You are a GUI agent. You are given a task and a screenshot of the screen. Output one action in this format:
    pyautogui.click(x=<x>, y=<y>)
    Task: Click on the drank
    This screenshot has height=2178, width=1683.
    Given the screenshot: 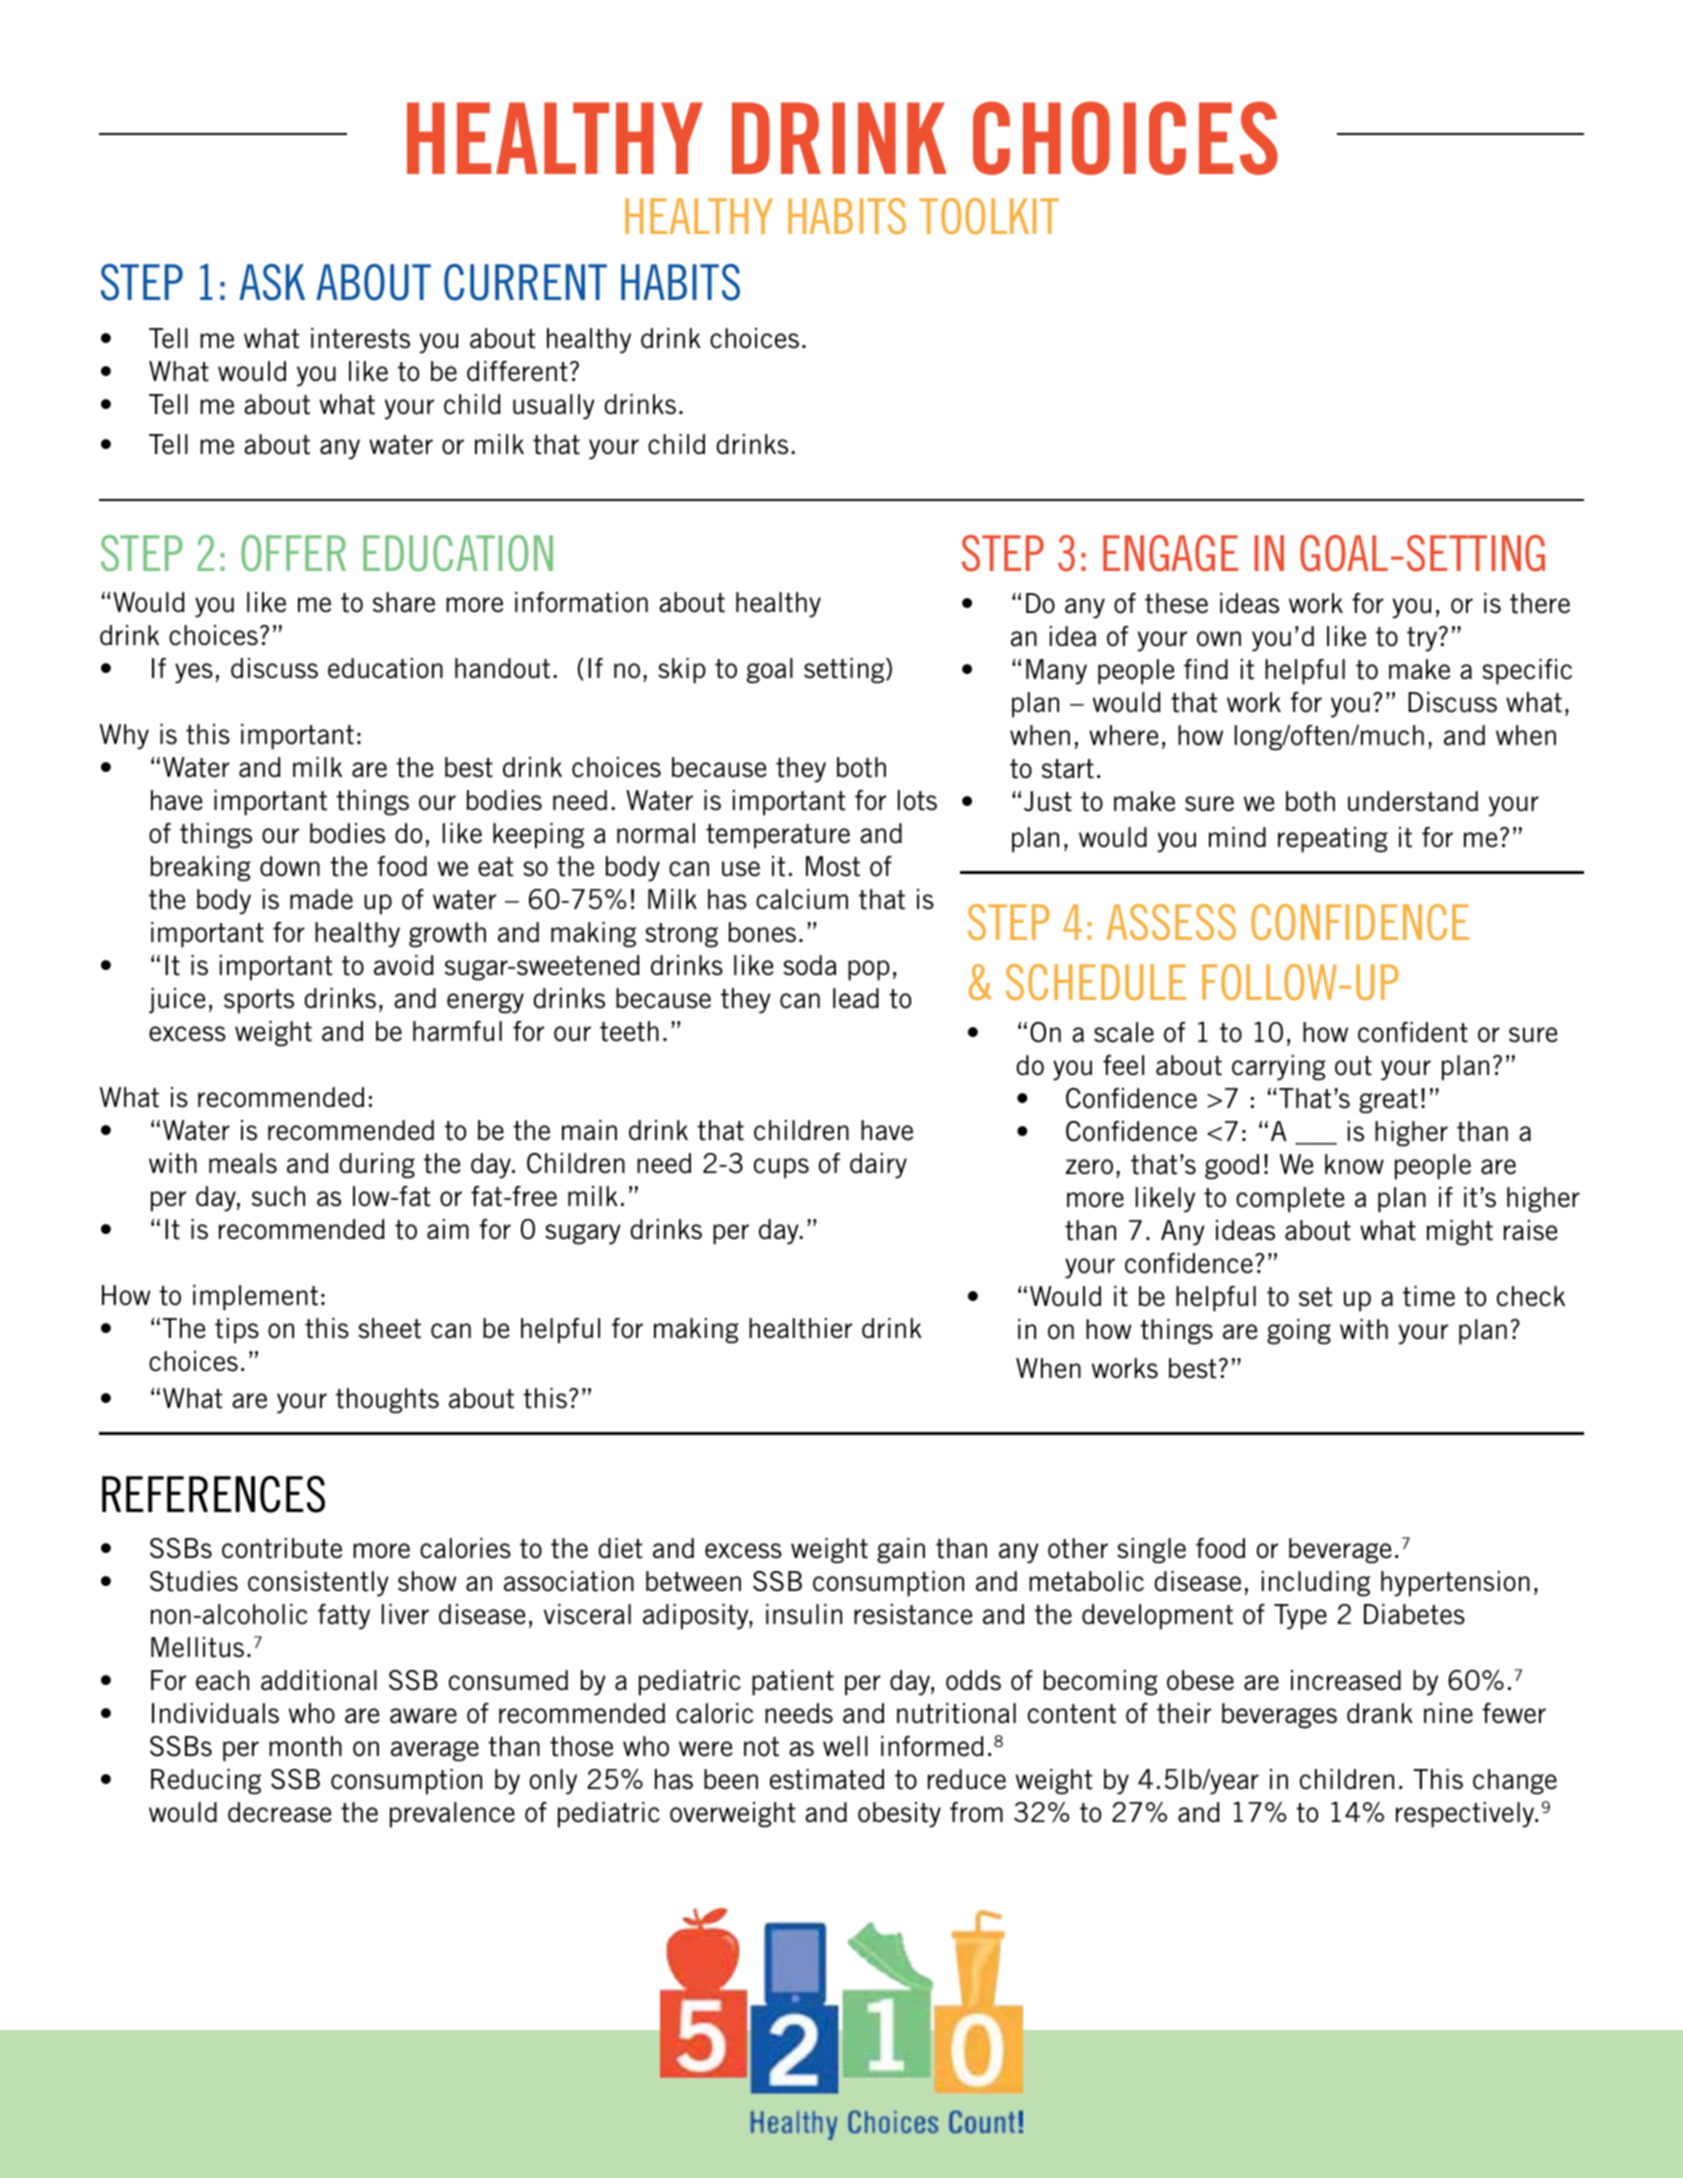 What is the action you would take?
    pyautogui.click(x=1380, y=1713)
